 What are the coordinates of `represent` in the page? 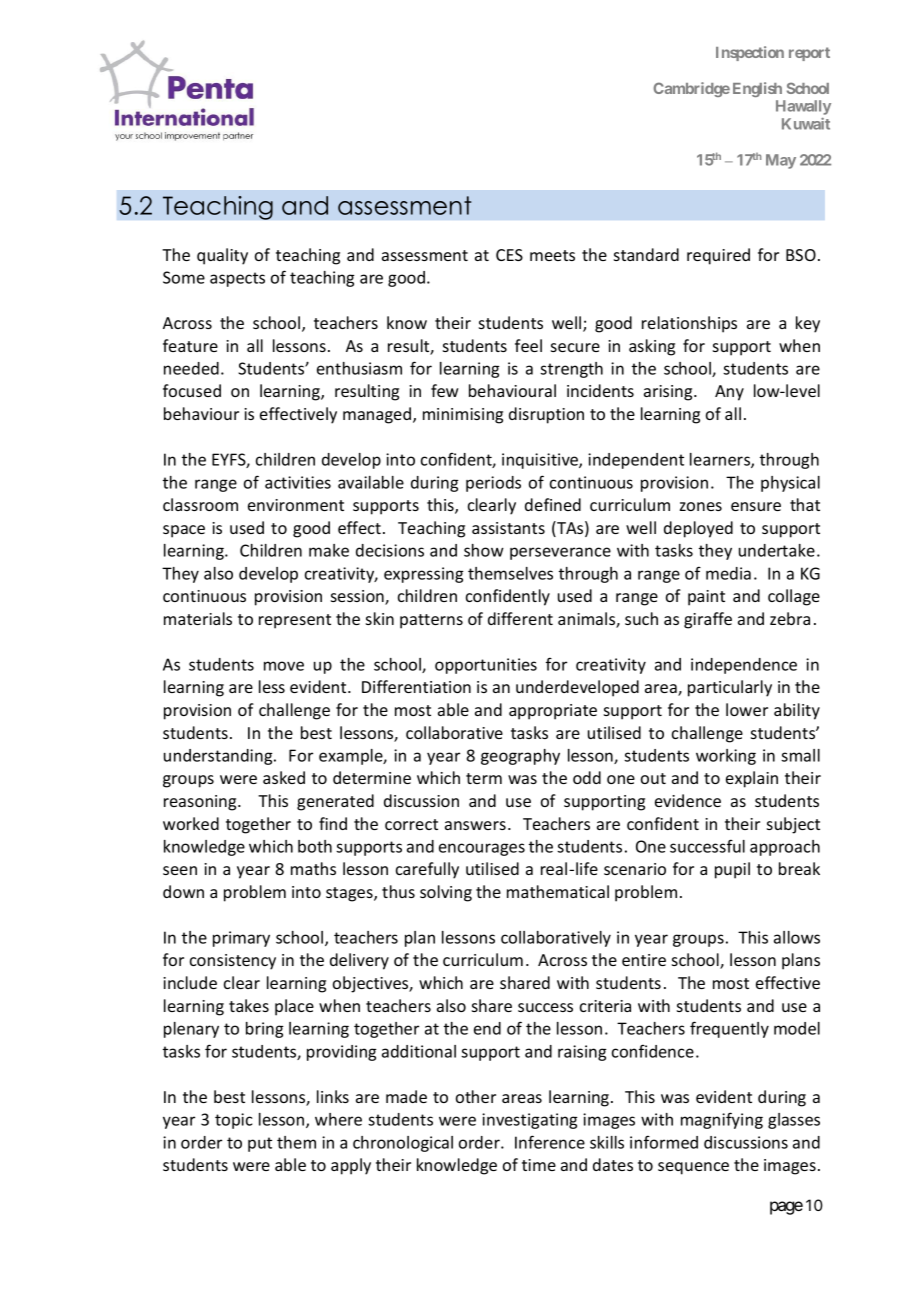 It's located at (295, 621).
